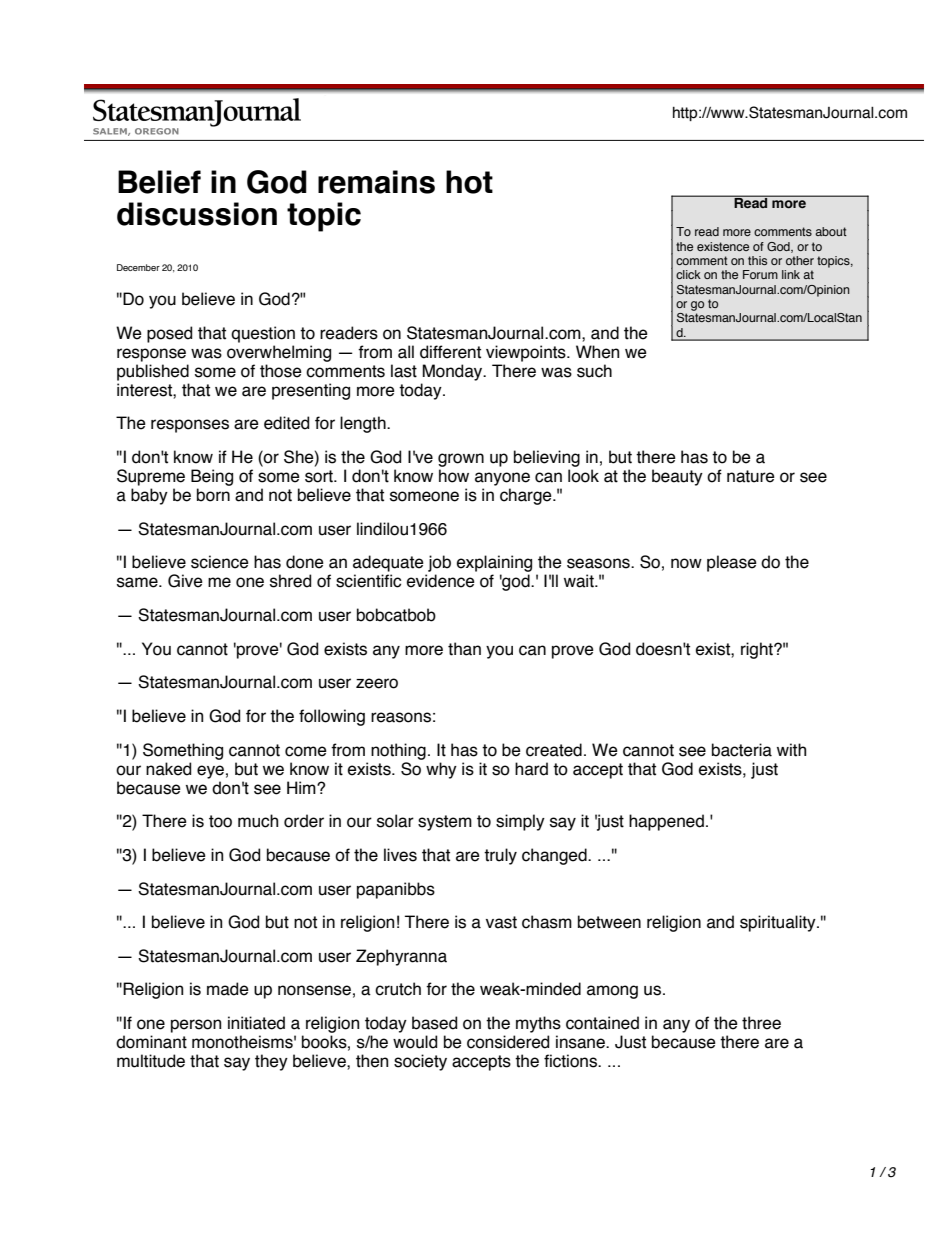 This document has height=1233, width=952. I want to click on this, so click(757, 260).
